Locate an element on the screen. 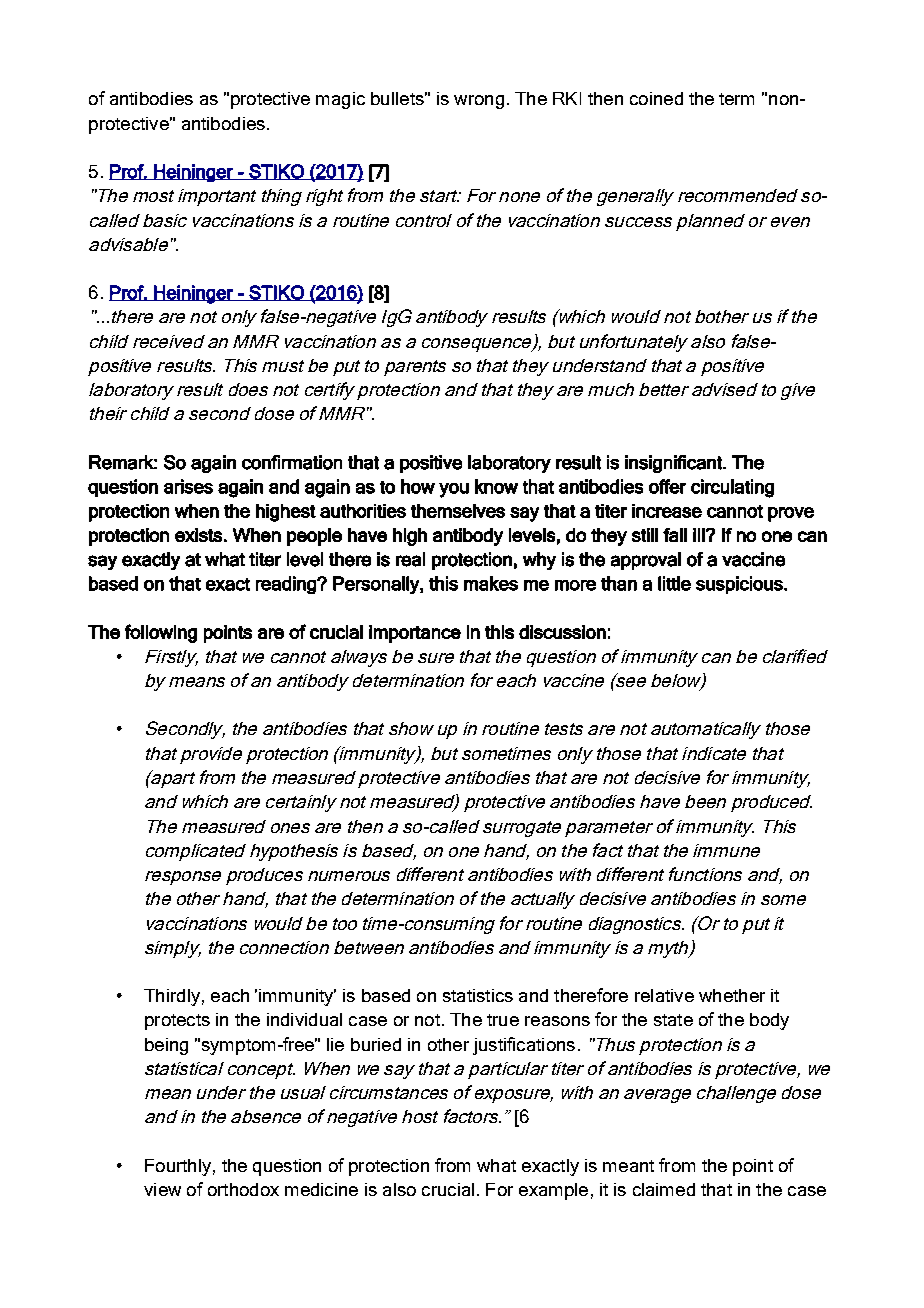 The height and width of the screenshot is (1308, 924). wrong is located at coordinates (479, 102).
